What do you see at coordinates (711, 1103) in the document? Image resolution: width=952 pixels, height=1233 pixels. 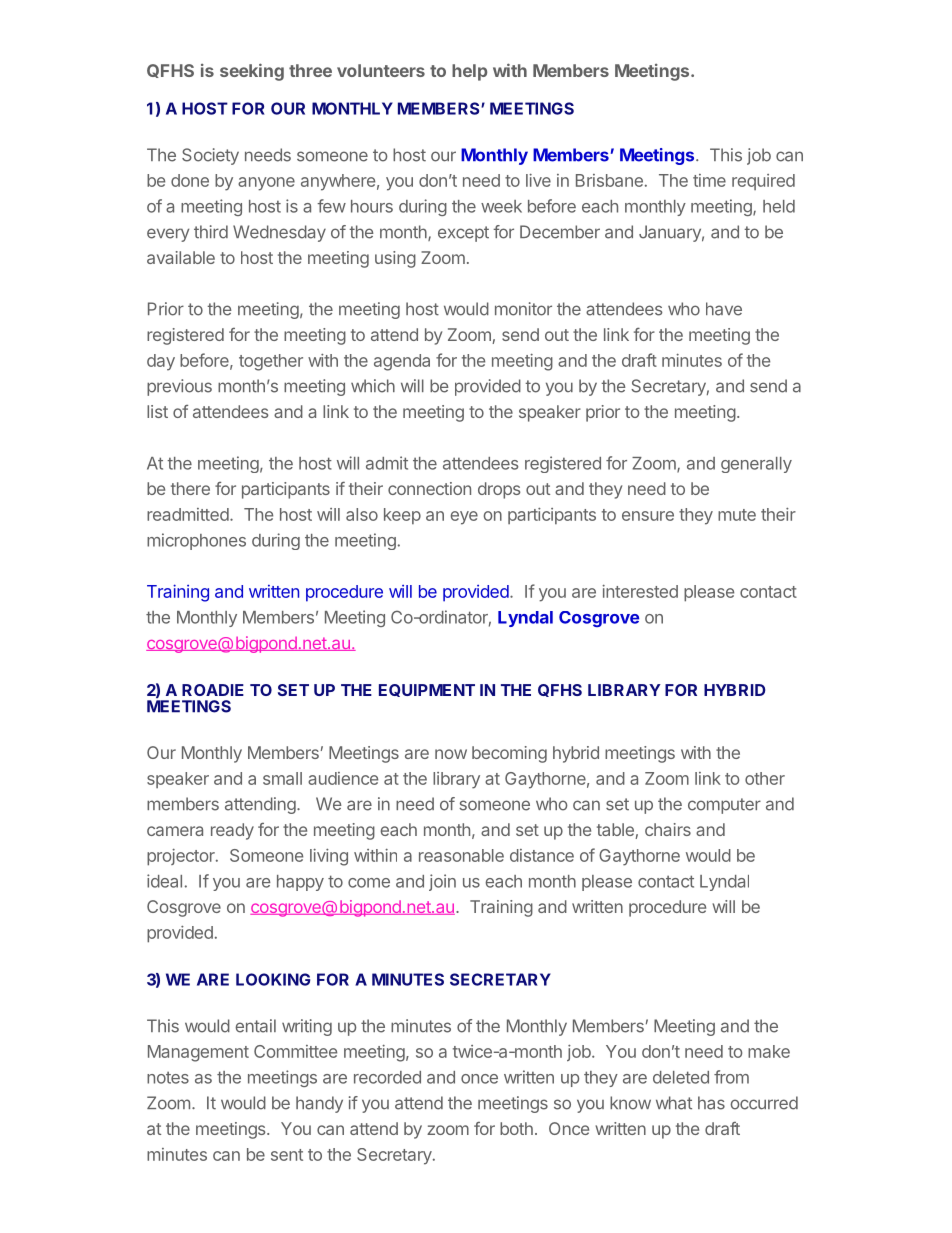 I see `has` at bounding box center [711, 1103].
